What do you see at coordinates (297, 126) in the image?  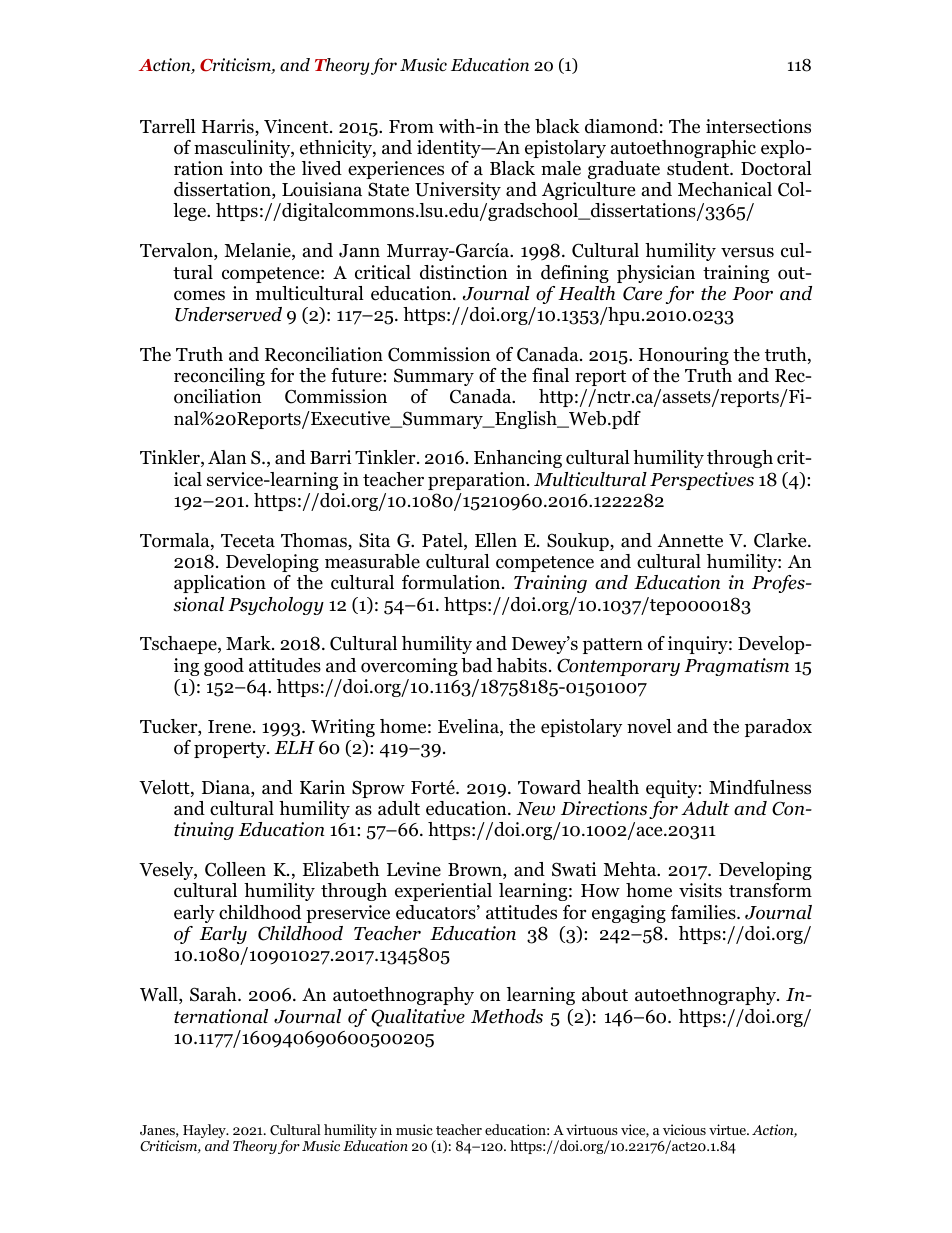 I see `Vincent` at bounding box center [297, 126].
